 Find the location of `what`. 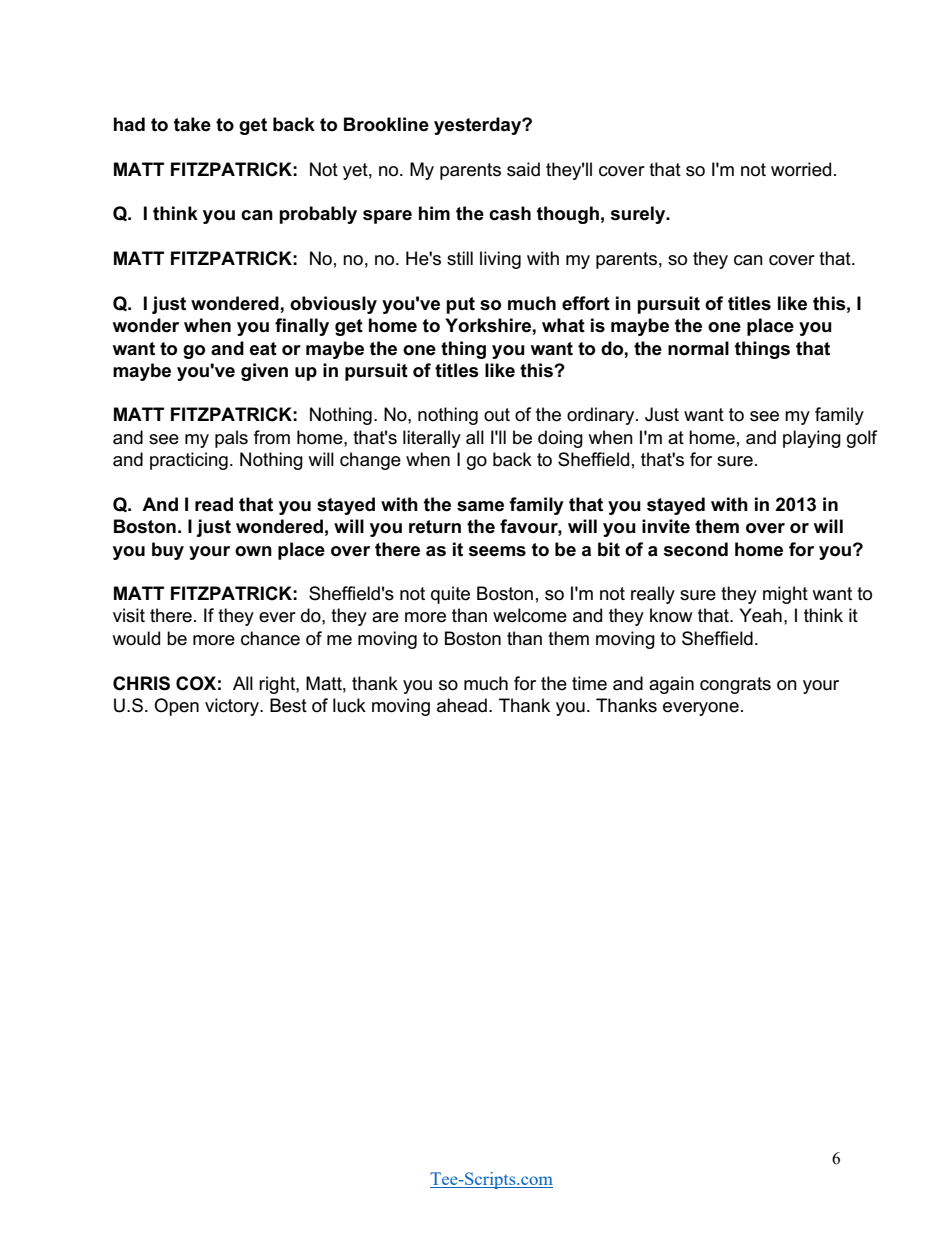

what is located at coordinates (563, 325).
